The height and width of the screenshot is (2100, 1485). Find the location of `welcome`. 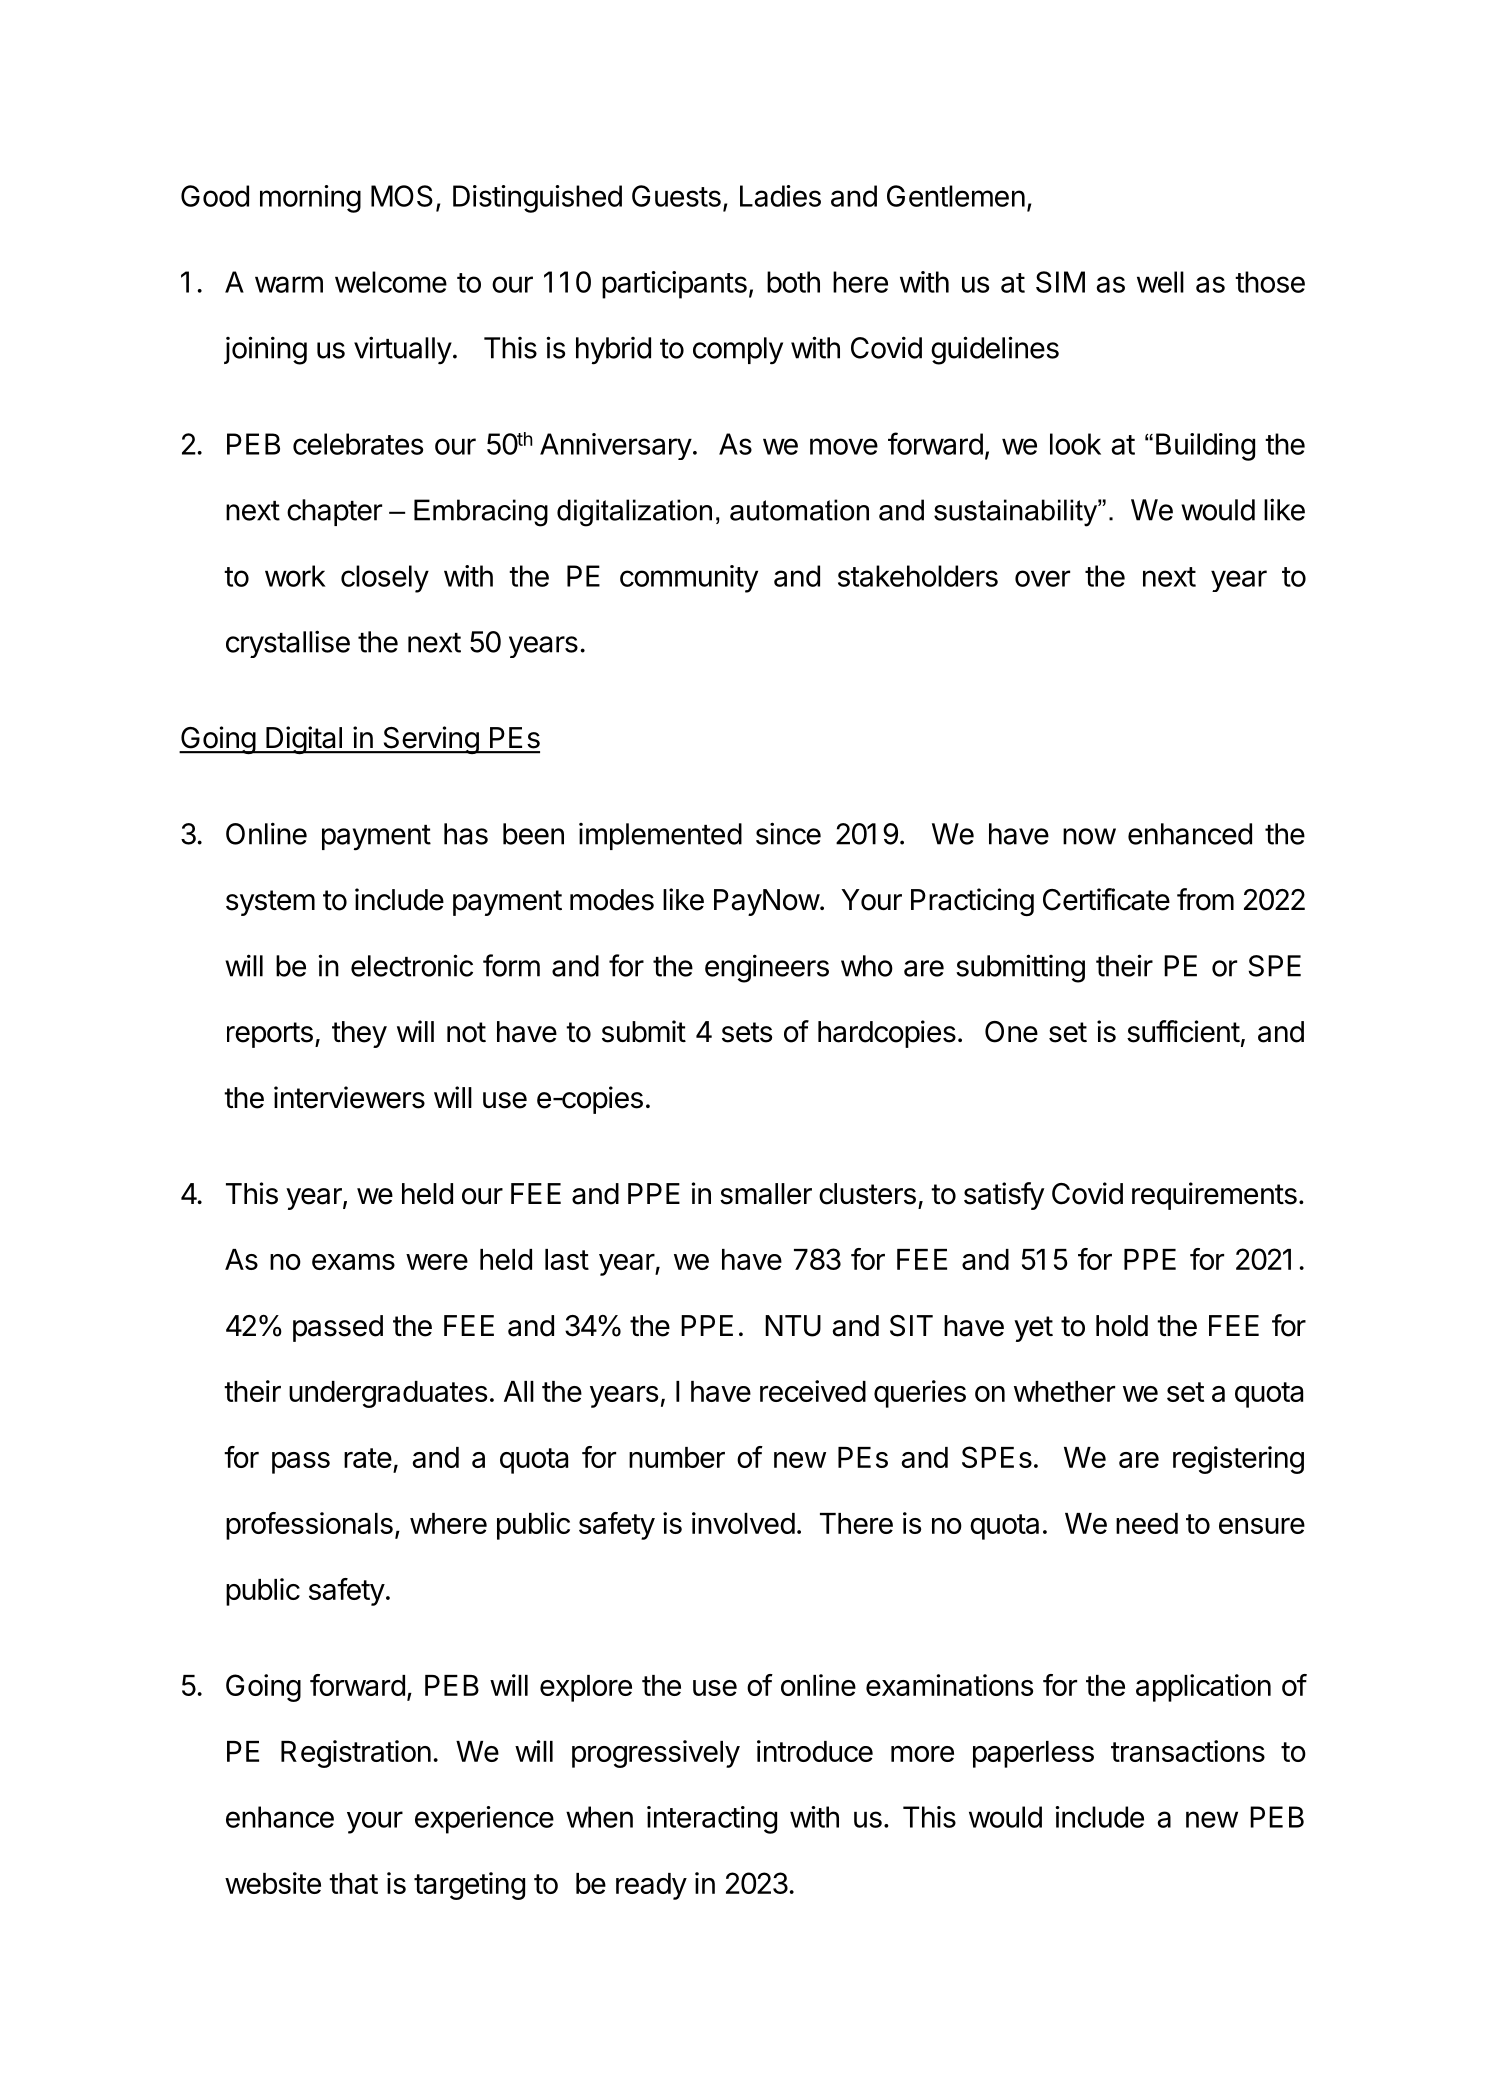

welcome is located at coordinates (391, 282).
